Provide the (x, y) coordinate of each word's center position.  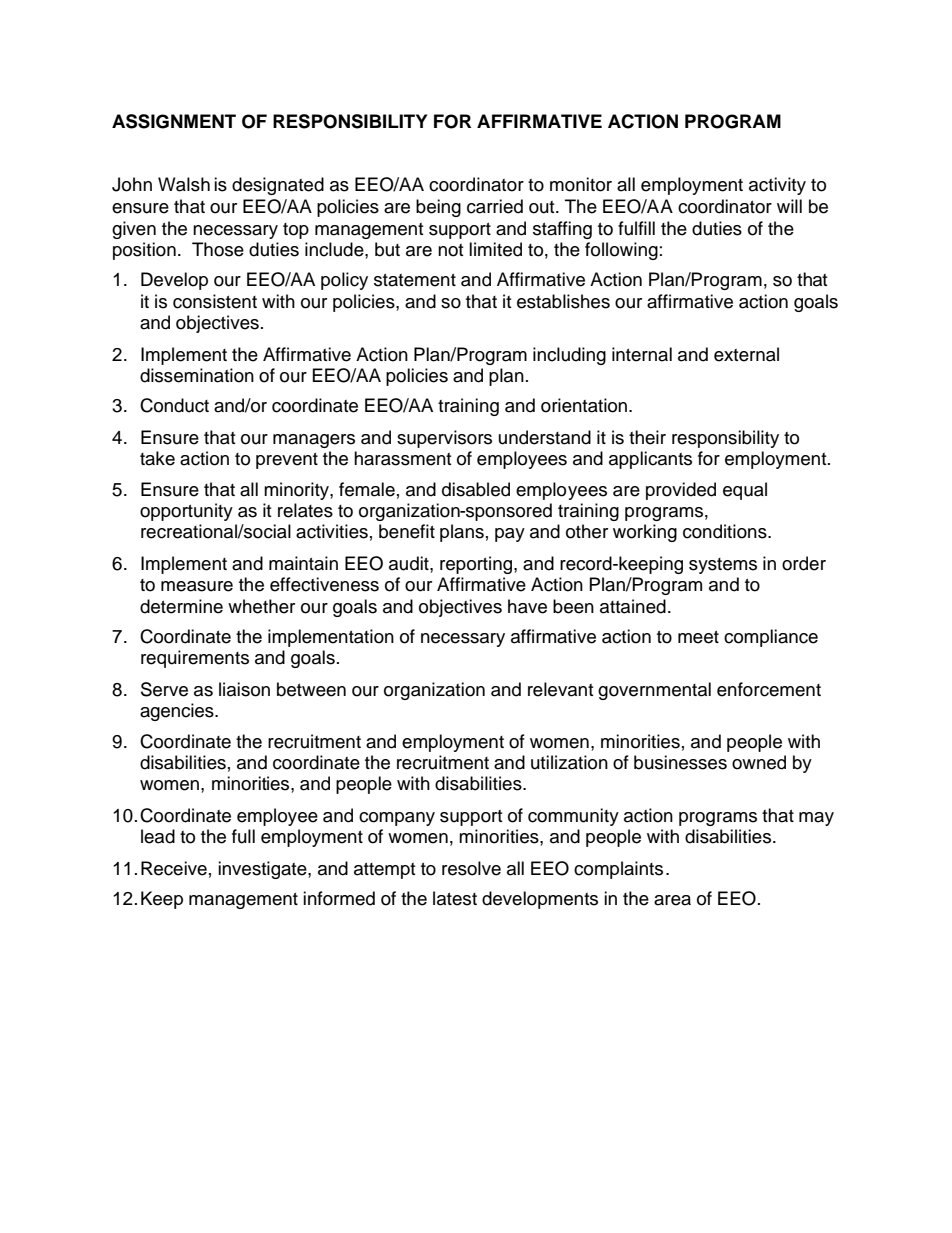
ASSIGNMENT (174, 121)
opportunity (186, 512)
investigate (263, 870)
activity (777, 186)
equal (745, 491)
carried (495, 206)
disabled (476, 489)
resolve (471, 868)
